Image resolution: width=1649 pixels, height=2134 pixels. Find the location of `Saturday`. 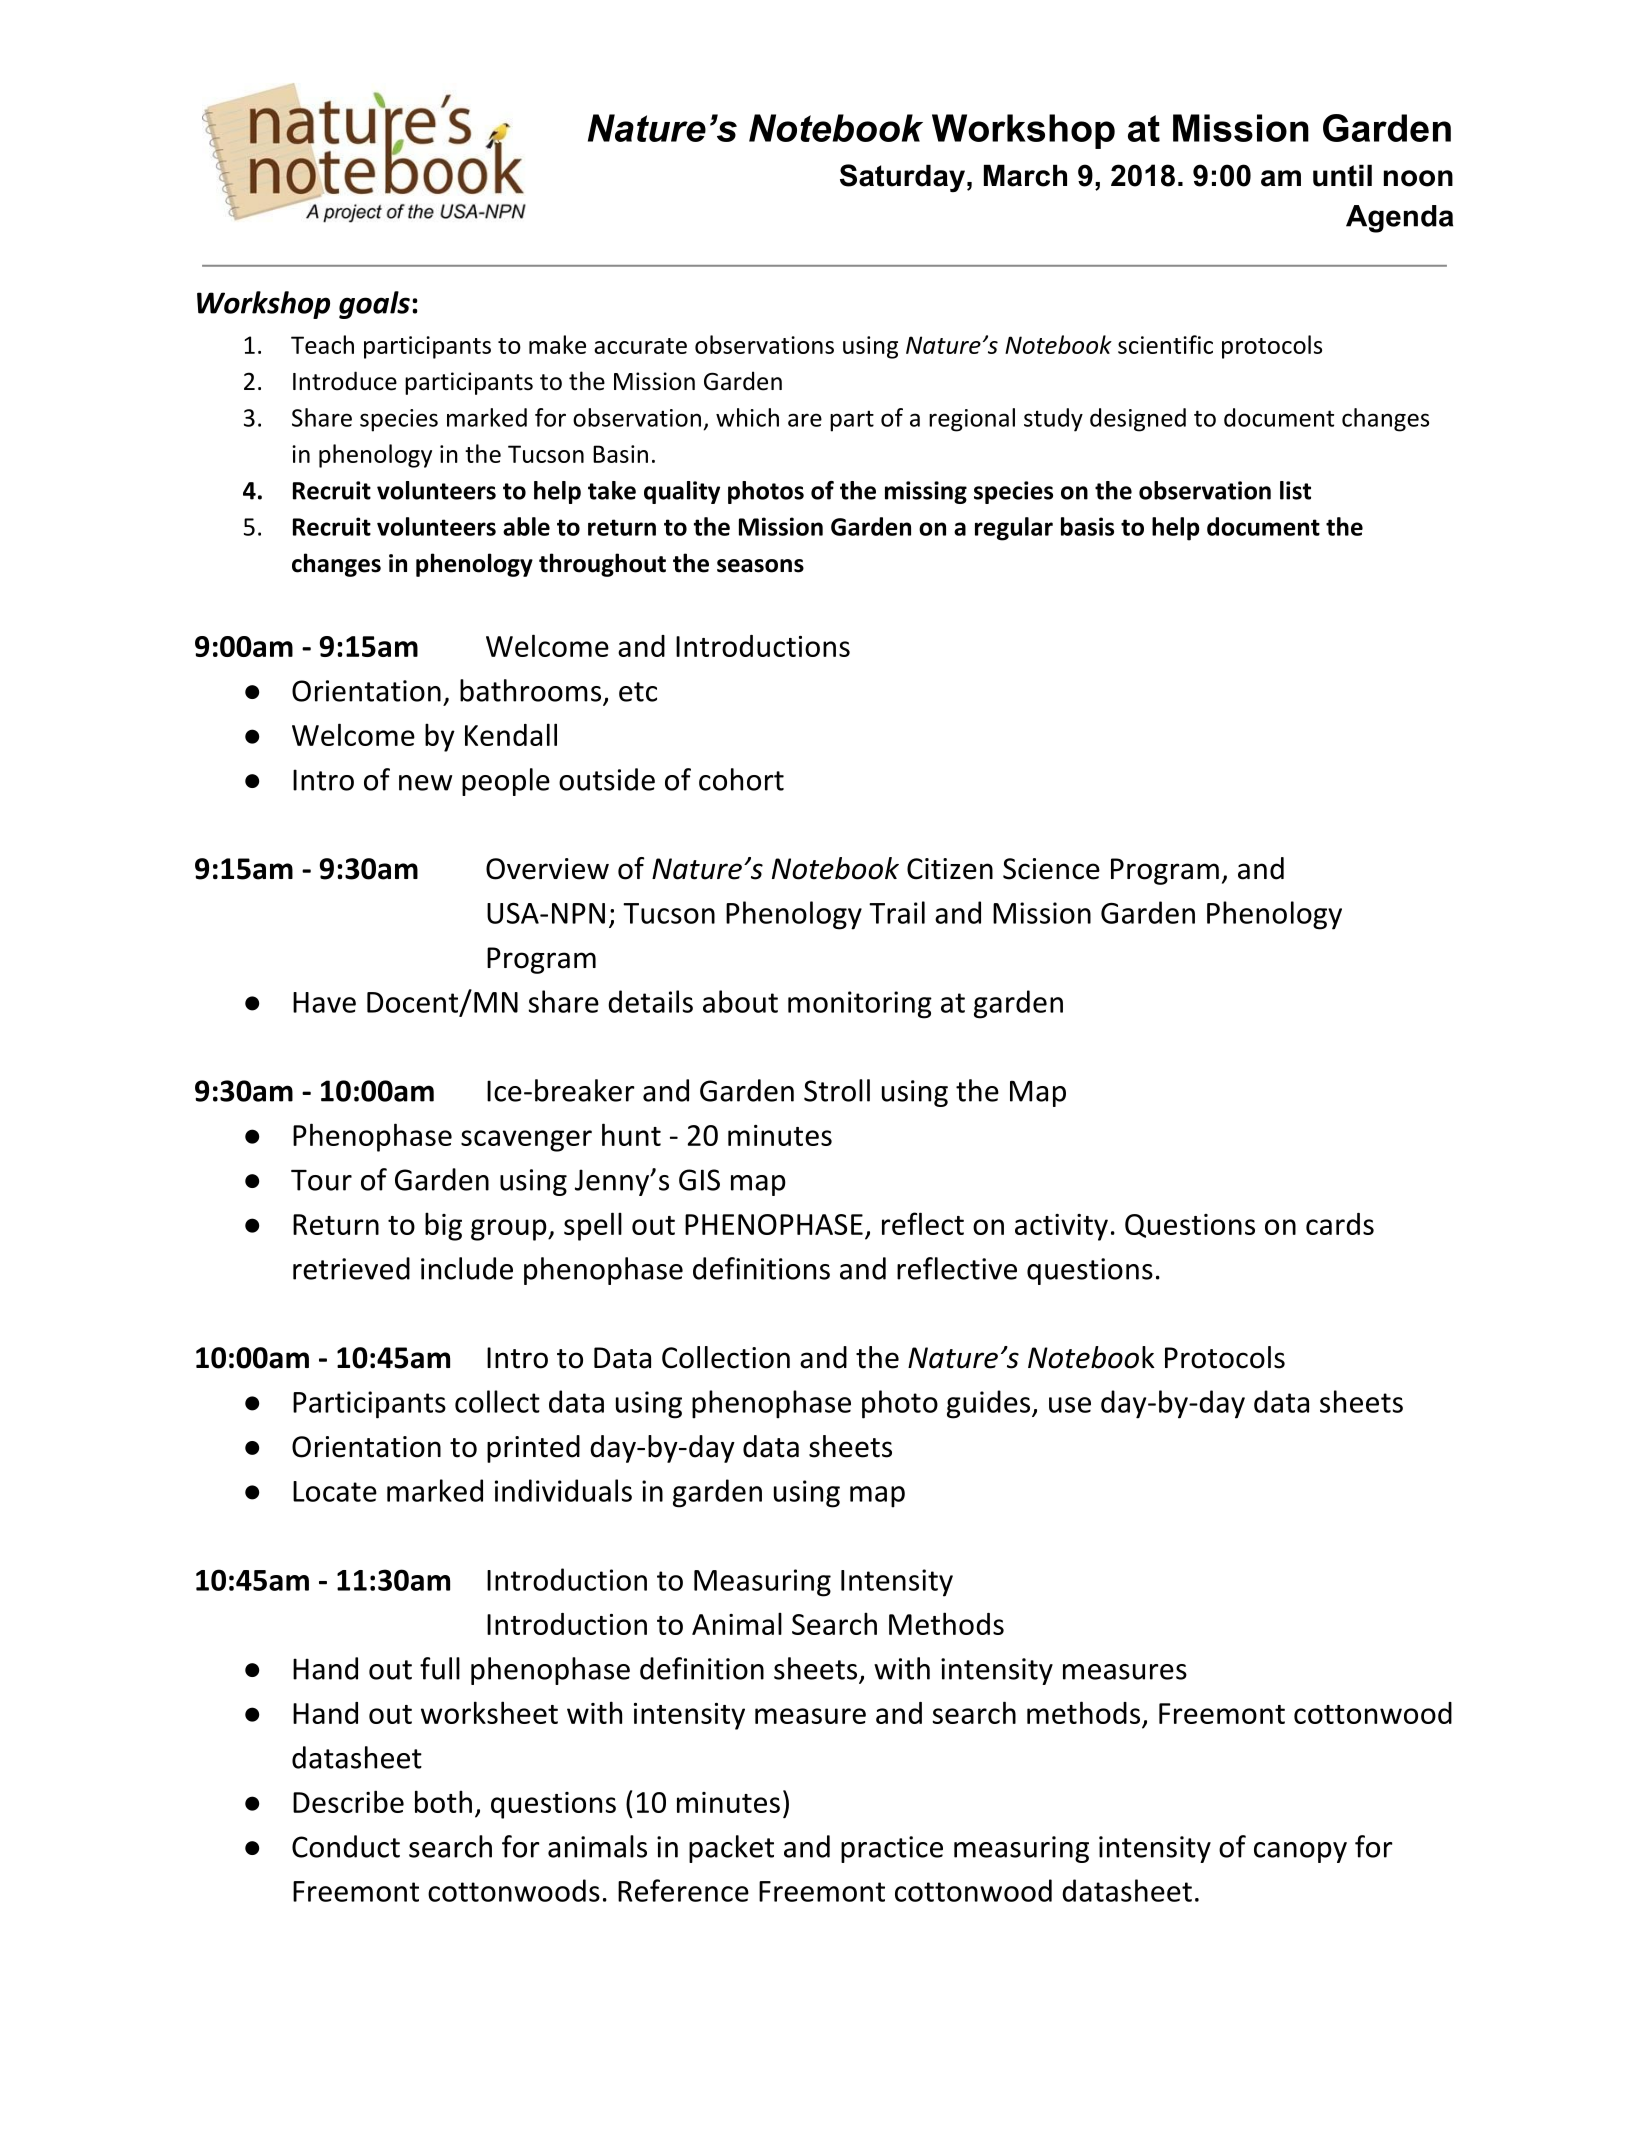

Saturday is located at coordinates (902, 178).
